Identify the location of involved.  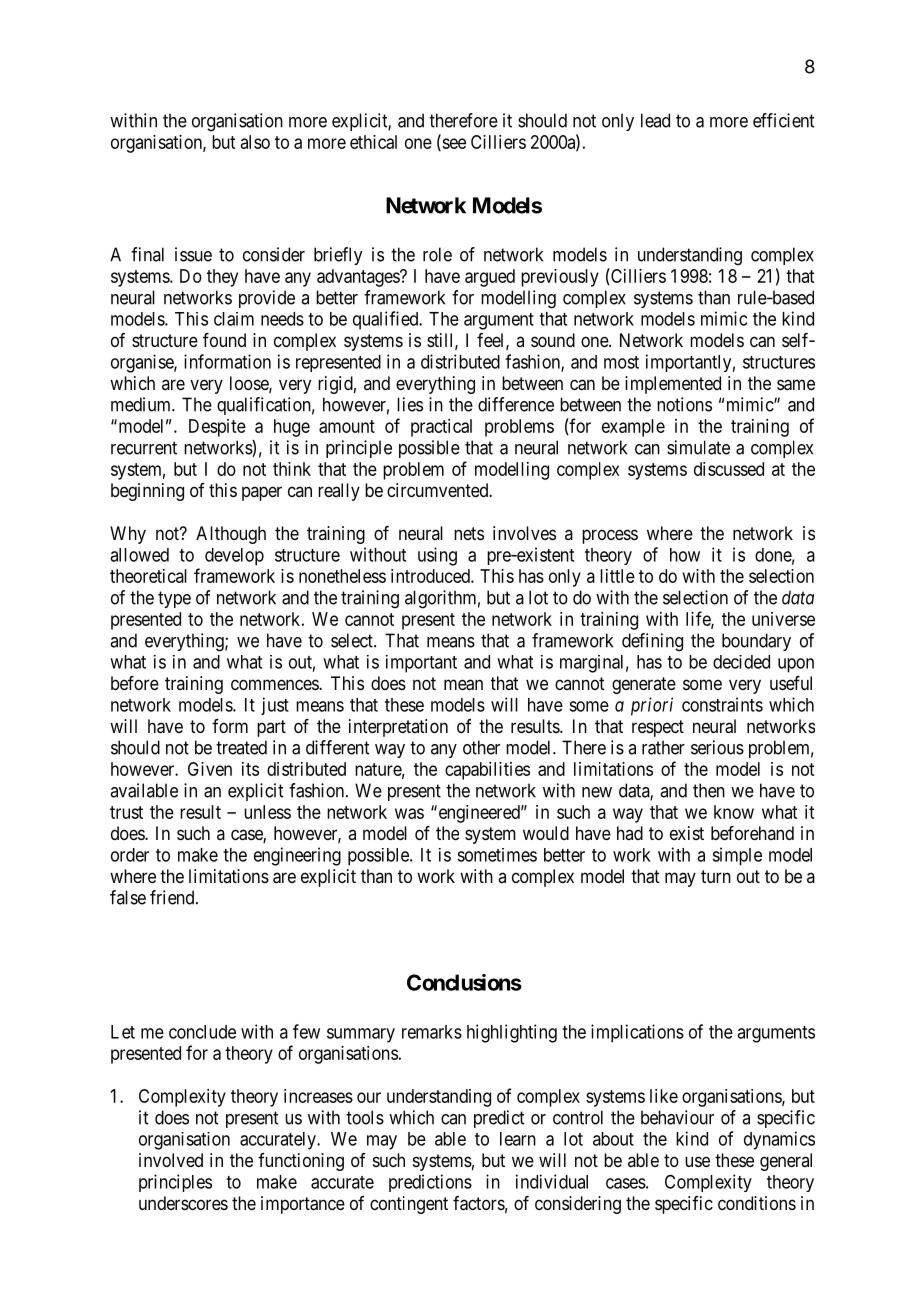
(171, 1160).
